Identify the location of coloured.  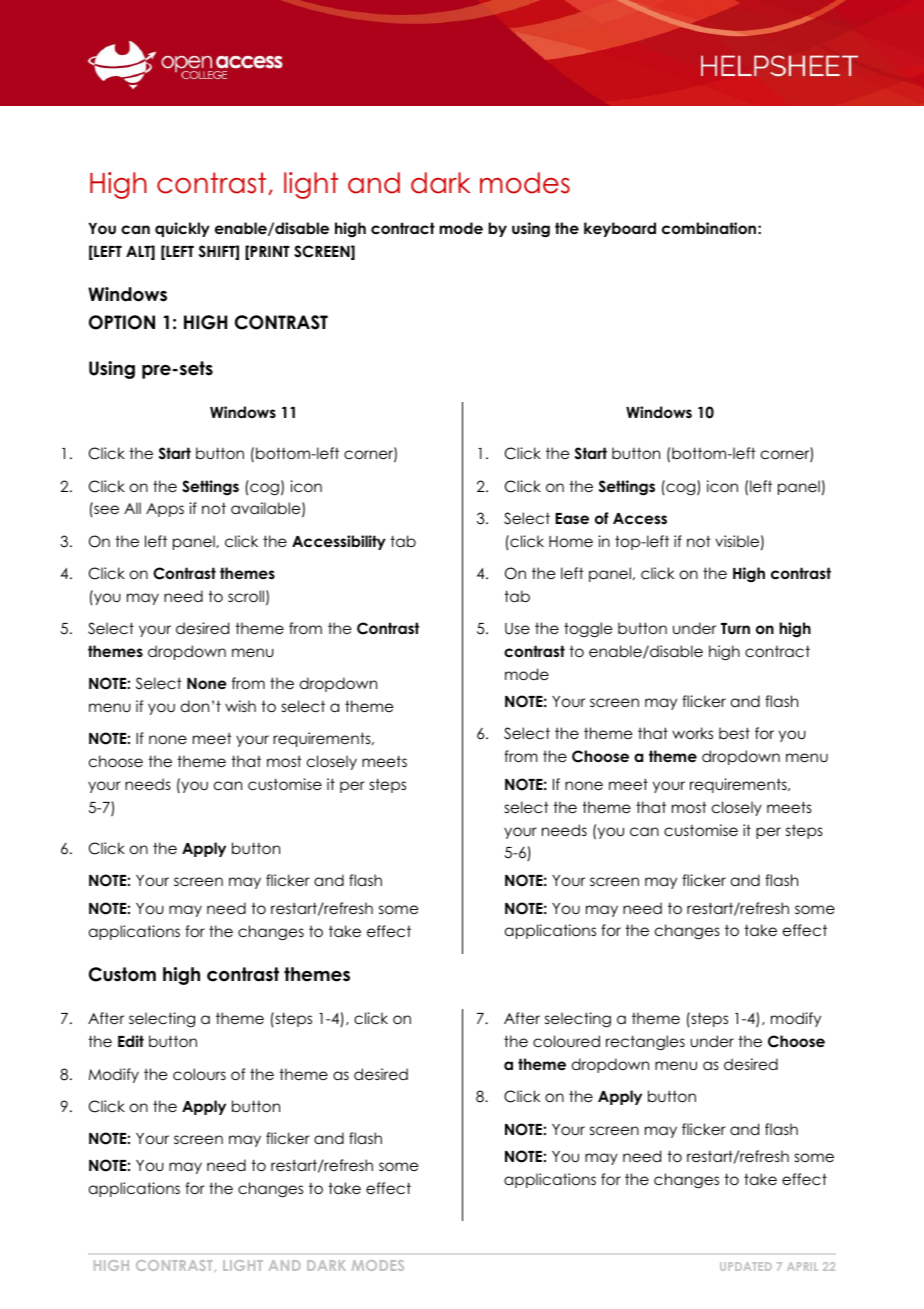
(566, 1041).
